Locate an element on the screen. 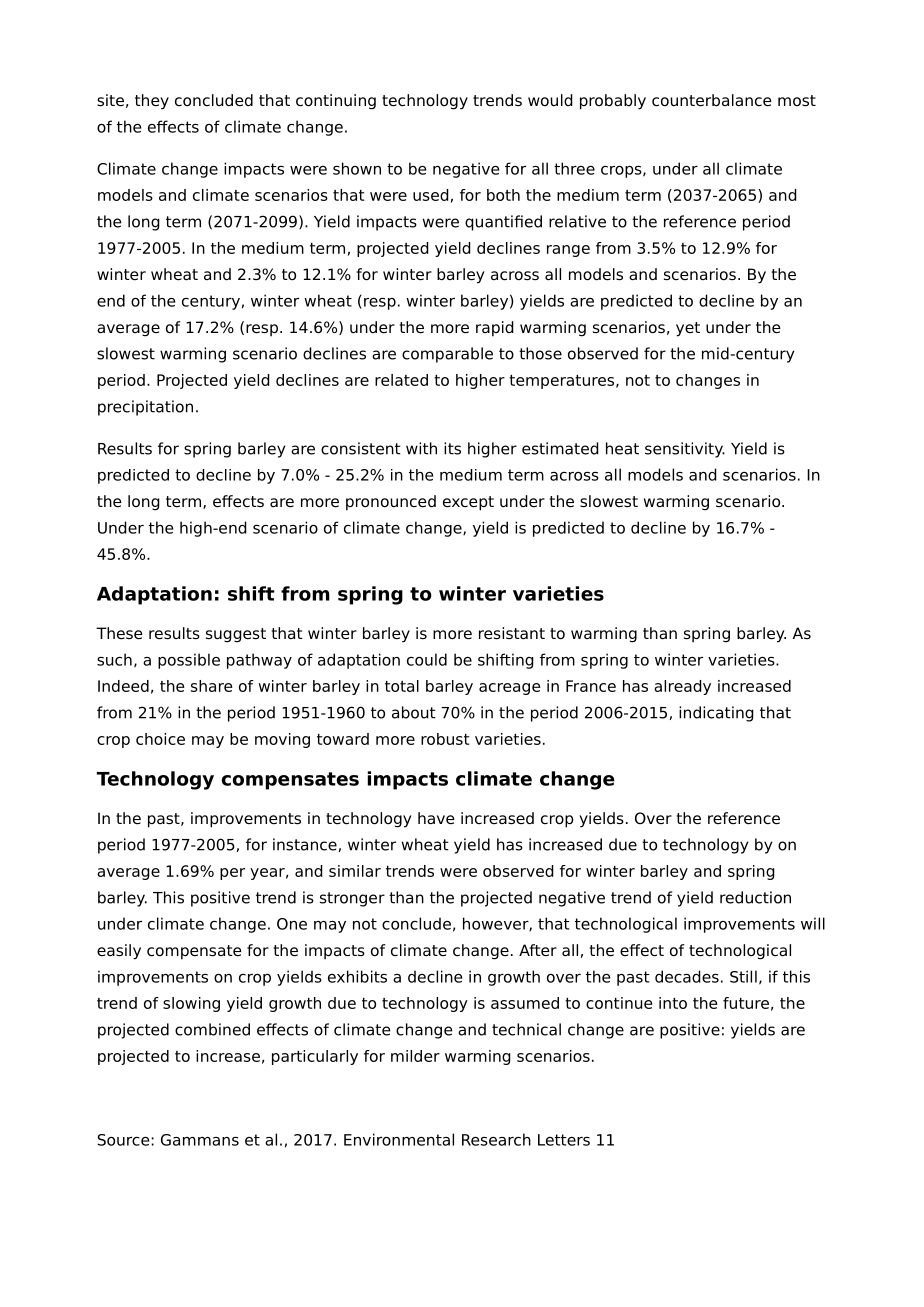 This screenshot has height=1307, width=924. Source is located at coordinates (123, 1140).
